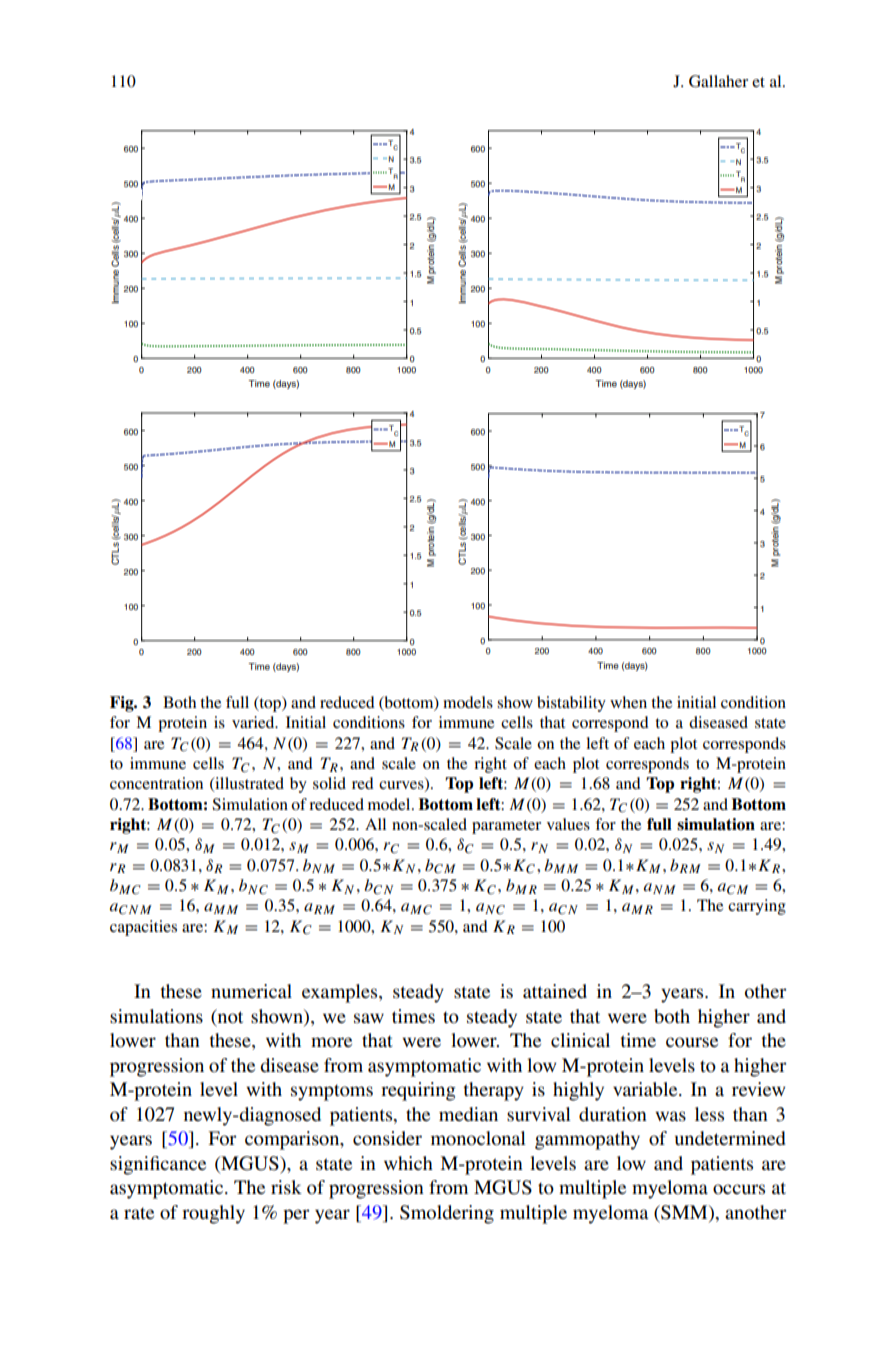 The image size is (896, 1359). Describe the element at coordinates (757, 907) in the image. I see `carrying` at that location.
